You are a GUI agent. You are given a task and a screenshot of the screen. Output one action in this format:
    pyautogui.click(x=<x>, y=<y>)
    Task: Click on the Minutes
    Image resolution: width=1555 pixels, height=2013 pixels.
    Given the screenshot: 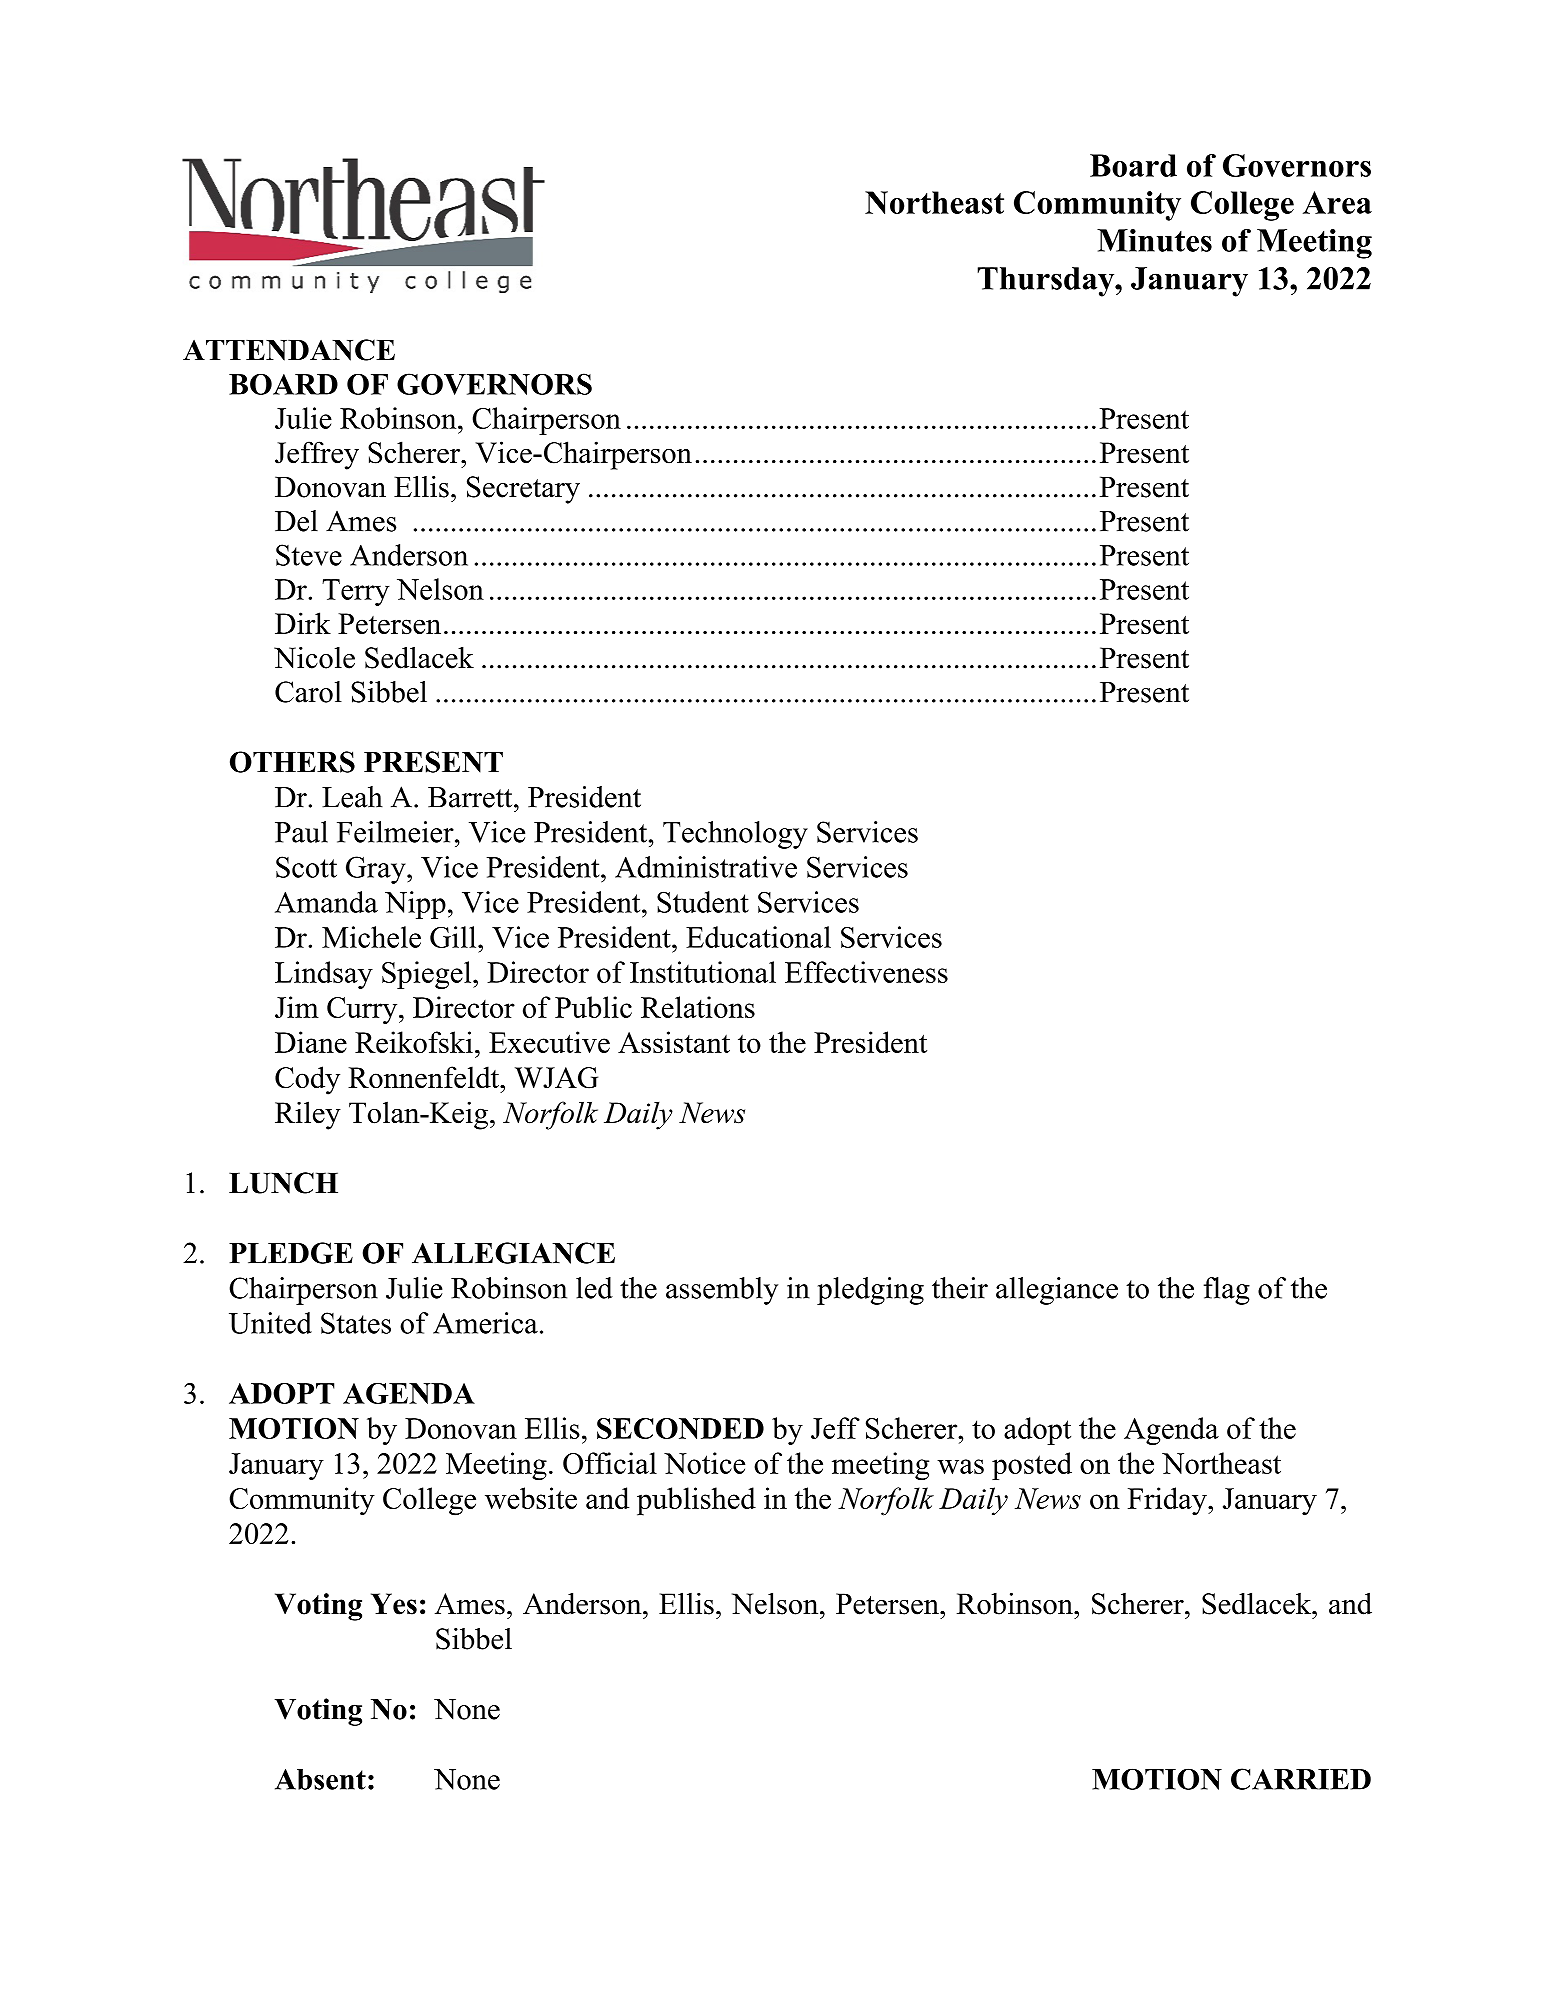 What is the action you would take?
    pyautogui.click(x=1154, y=240)
